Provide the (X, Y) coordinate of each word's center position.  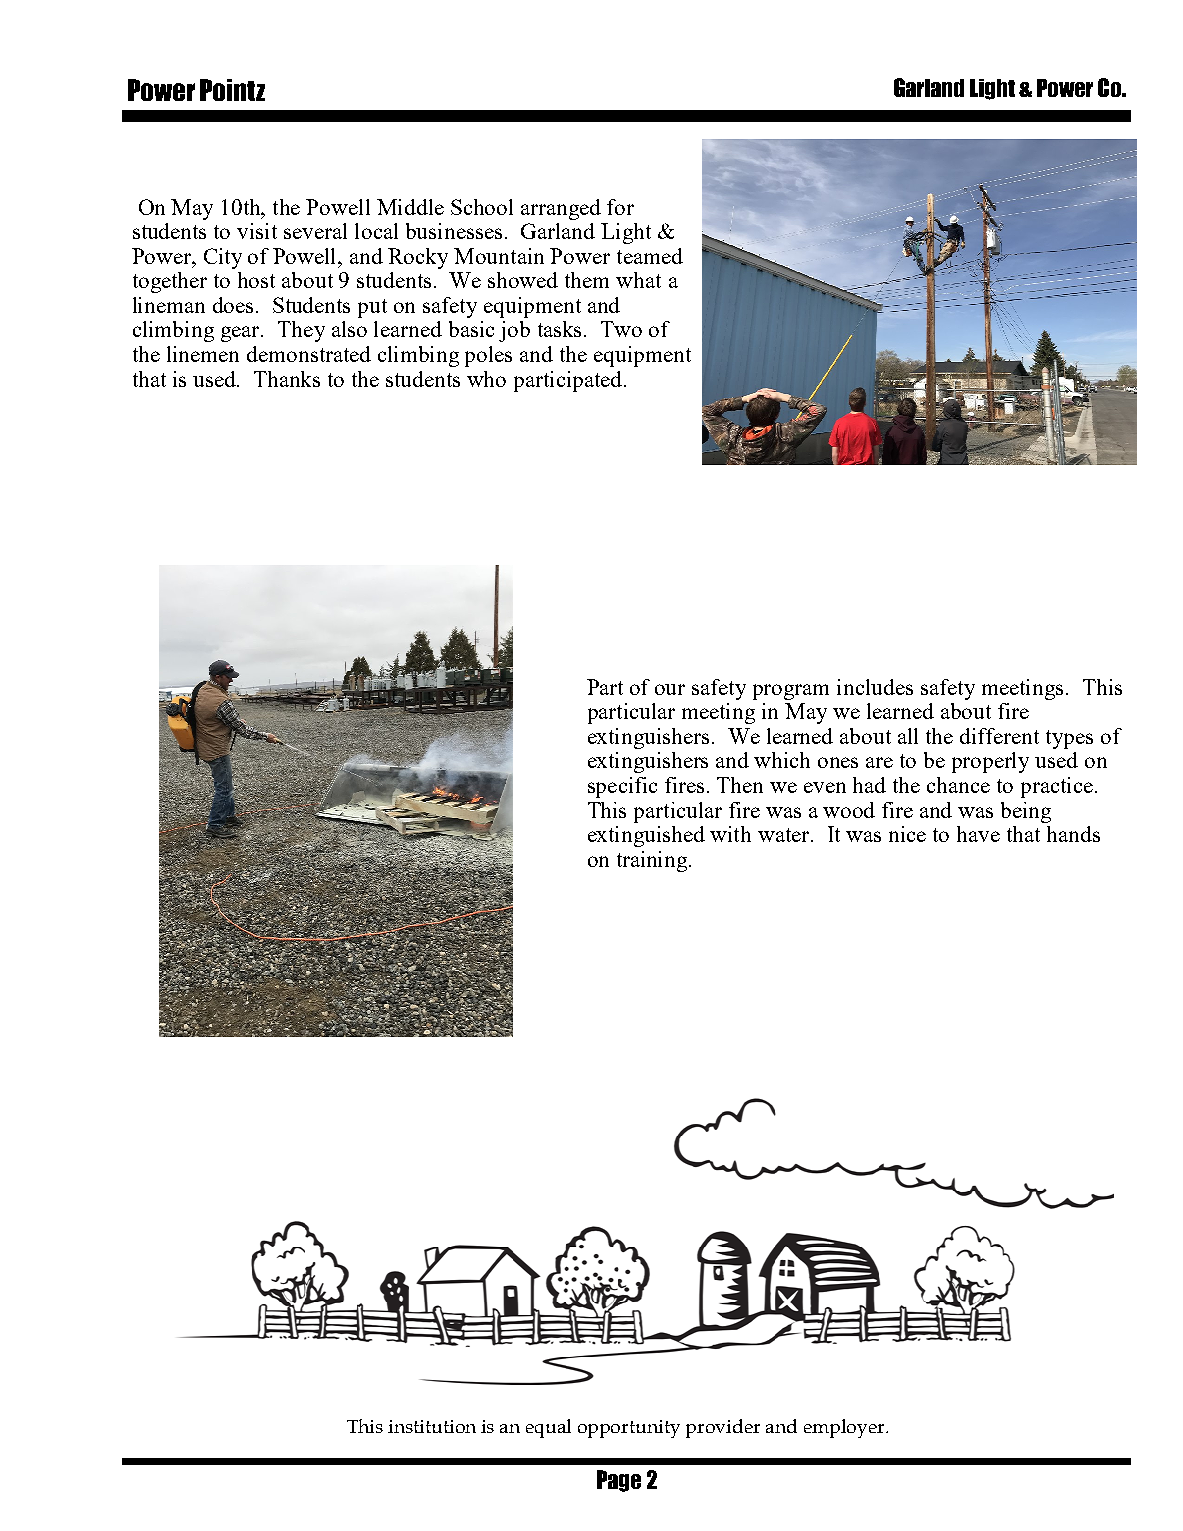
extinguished (646, 836)
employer (846, 1428)
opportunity (629, 1429)
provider (723, 1428)
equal (548, 1428)
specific (622, 787)
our (670, 689)
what (638, 280)
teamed (650, 256)
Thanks (287, 379)
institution (432, 1426)
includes (875, 687)
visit (257, 231)
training (653, 861)
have (978, 834)
